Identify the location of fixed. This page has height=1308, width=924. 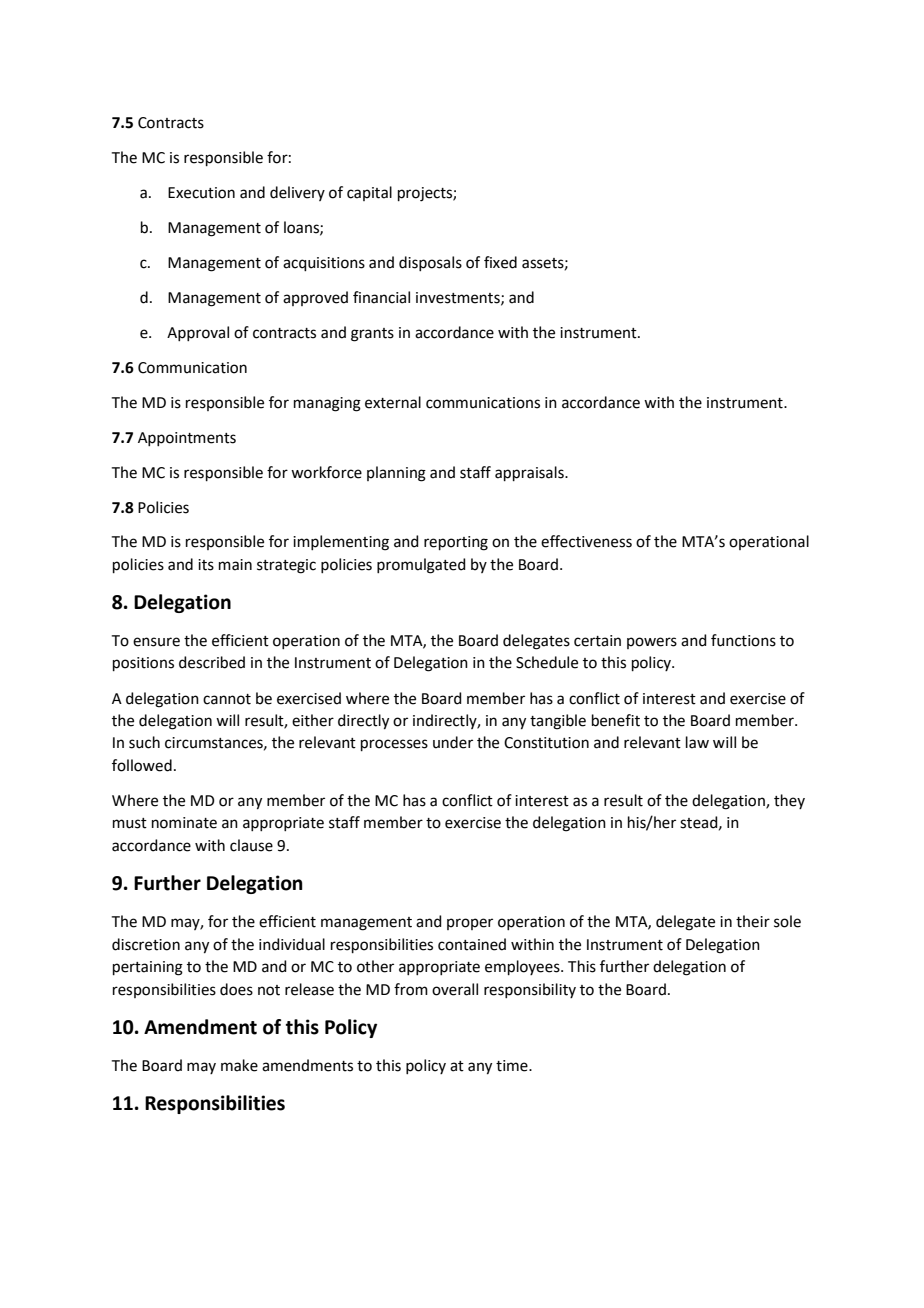
(500, 262).
